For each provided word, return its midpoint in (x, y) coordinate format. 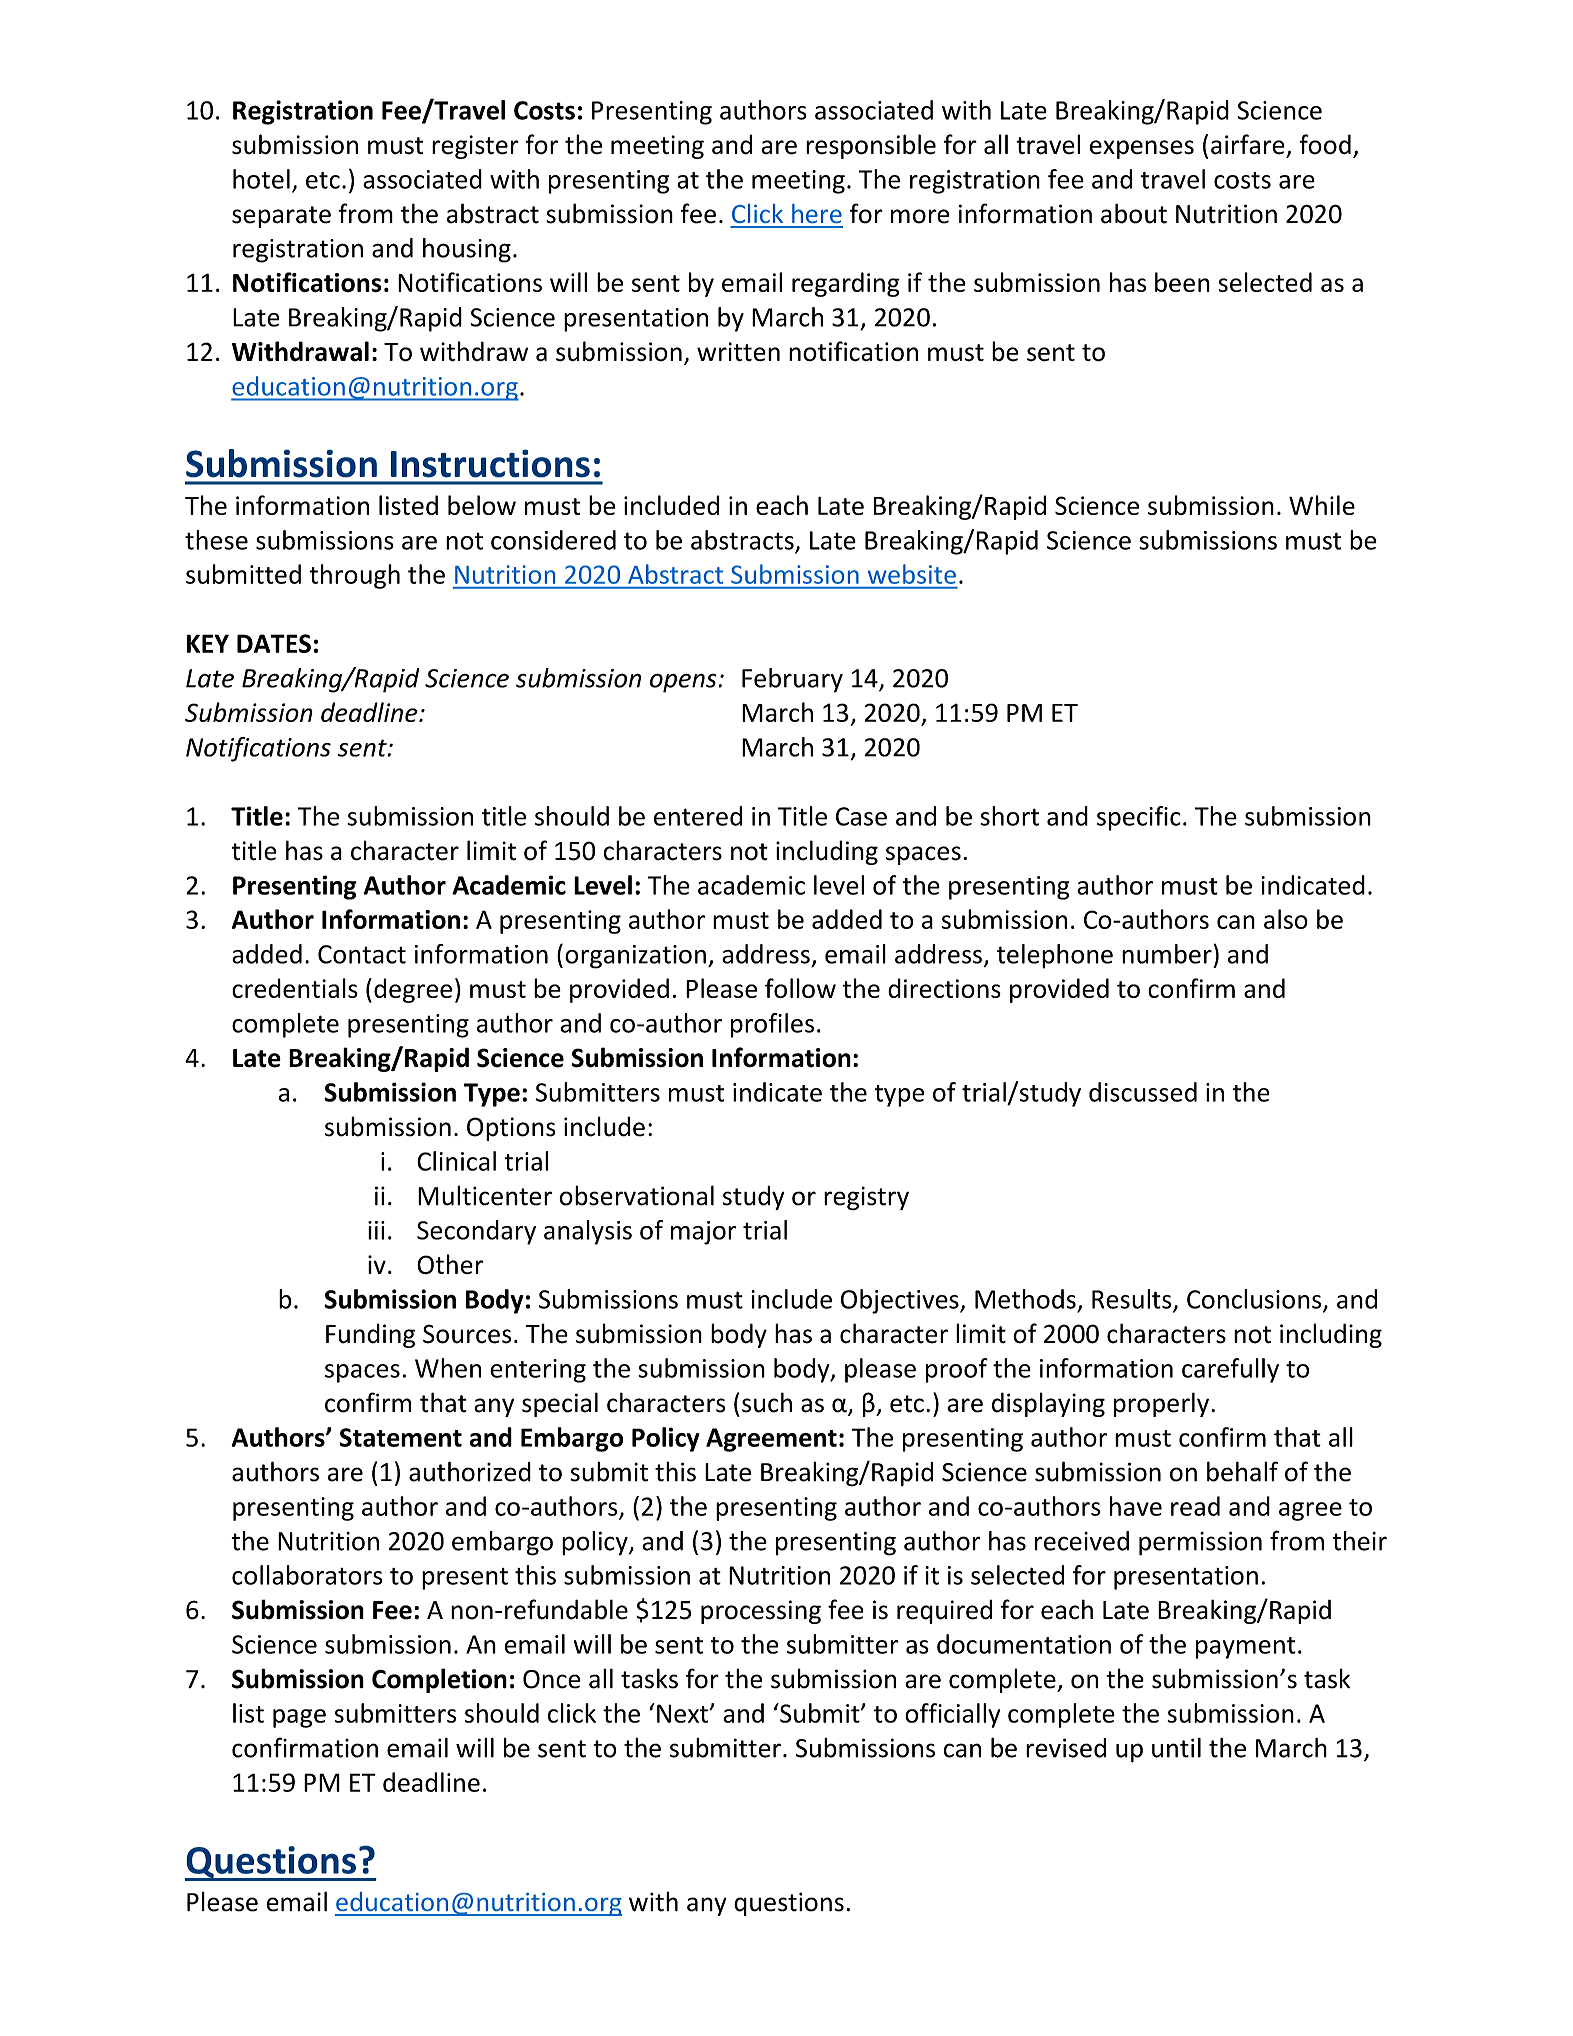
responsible (871, 146)
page (299, 1718)
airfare (1248, 144)
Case (861, 816)
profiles (772, 1025)
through (354, 576)
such (767, 1402)
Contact (362, 954)
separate (281, 217)
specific (1139, 818)
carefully (1230, 1370)
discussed (1143, 1092)
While (1322, 505)
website (912, 574)
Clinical (456, 1161)
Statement (401, 1437)
